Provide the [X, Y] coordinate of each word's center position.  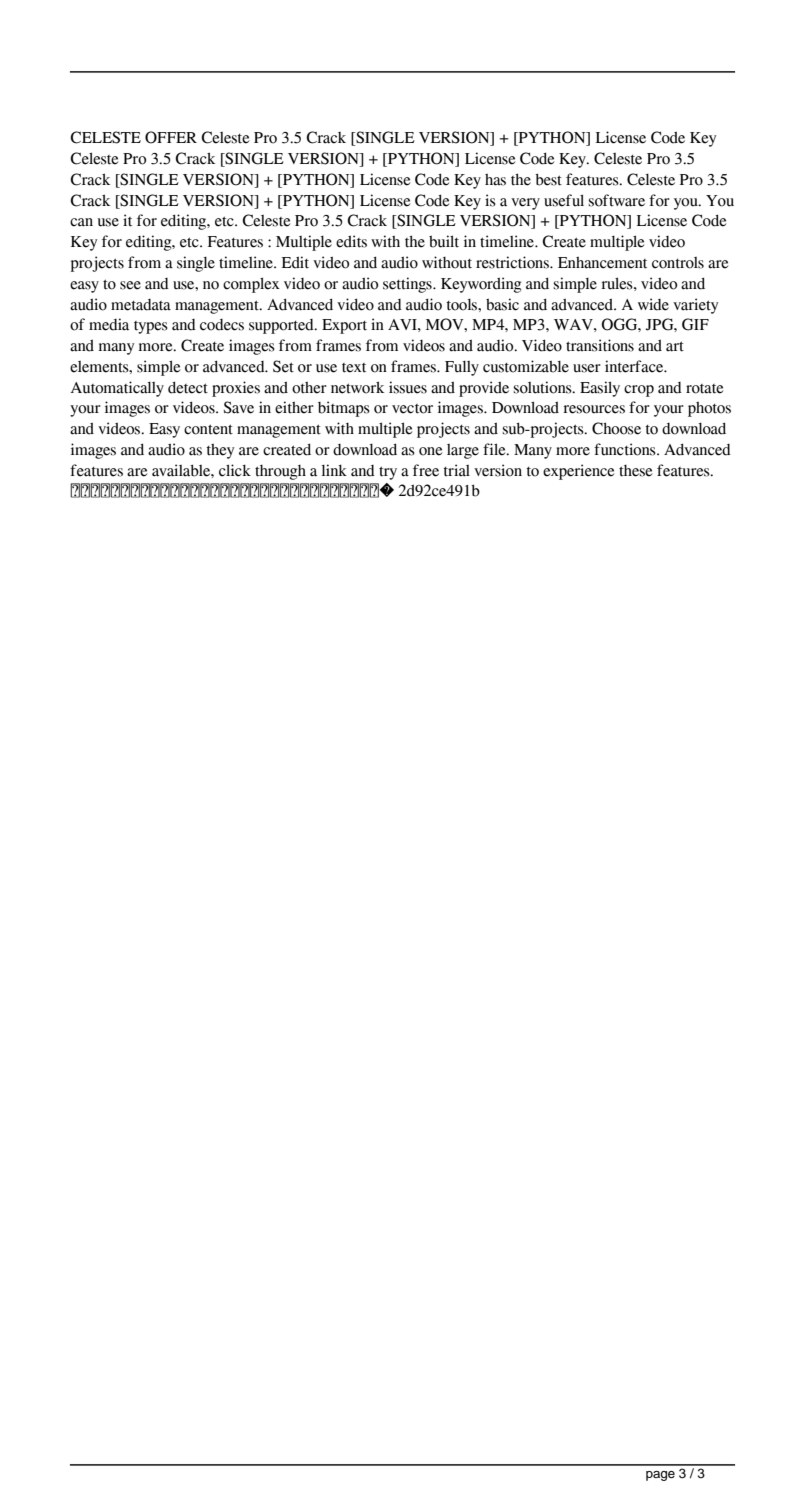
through [280, 472]
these [636, 471]
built [444, 241]
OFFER [171, 137]
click [235, 470]
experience [579, 472]
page [660, 1476]
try [388, 473]
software [616, 200]
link [334, 470]
